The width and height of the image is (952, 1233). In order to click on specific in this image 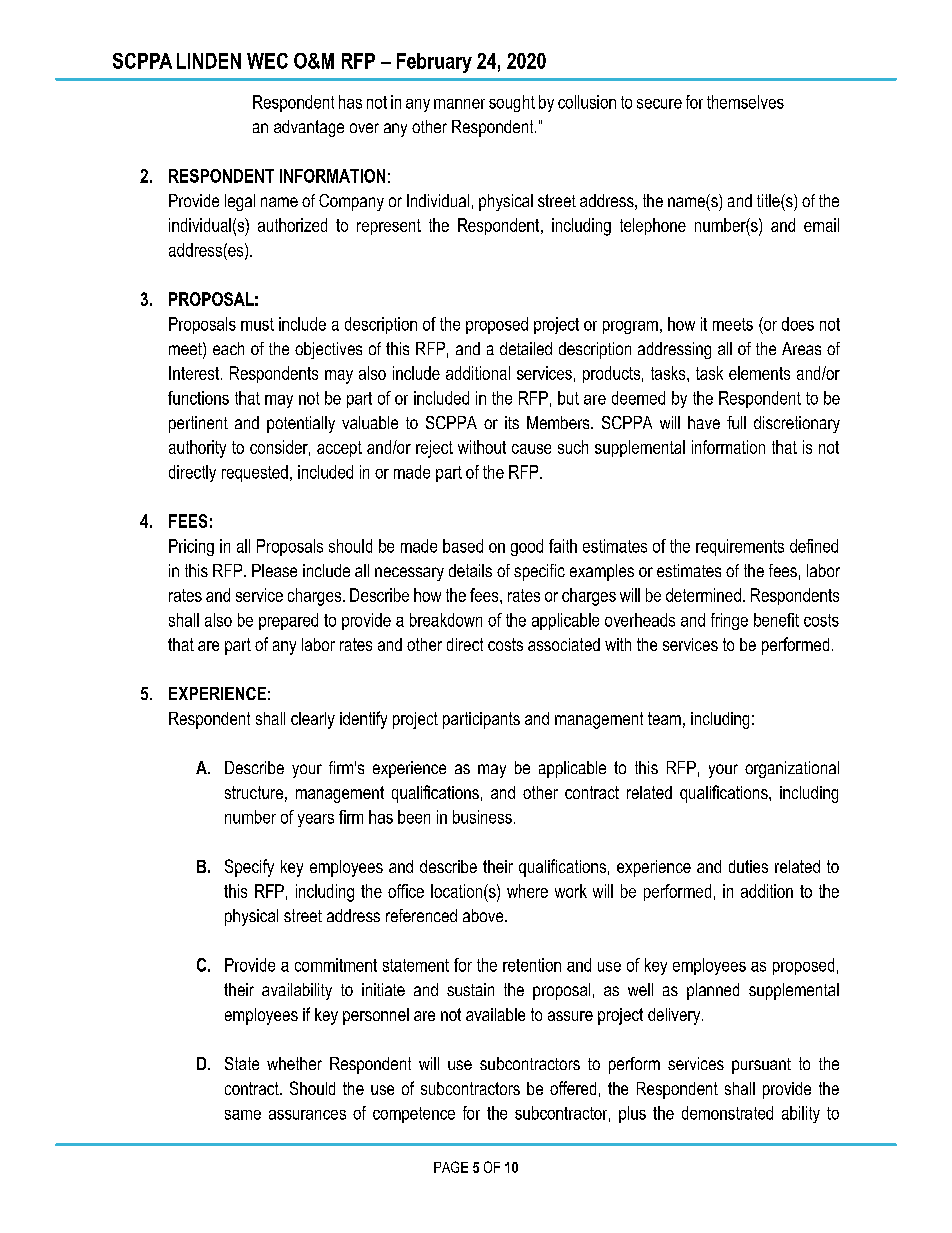, I will do `click(539, 572)`.
